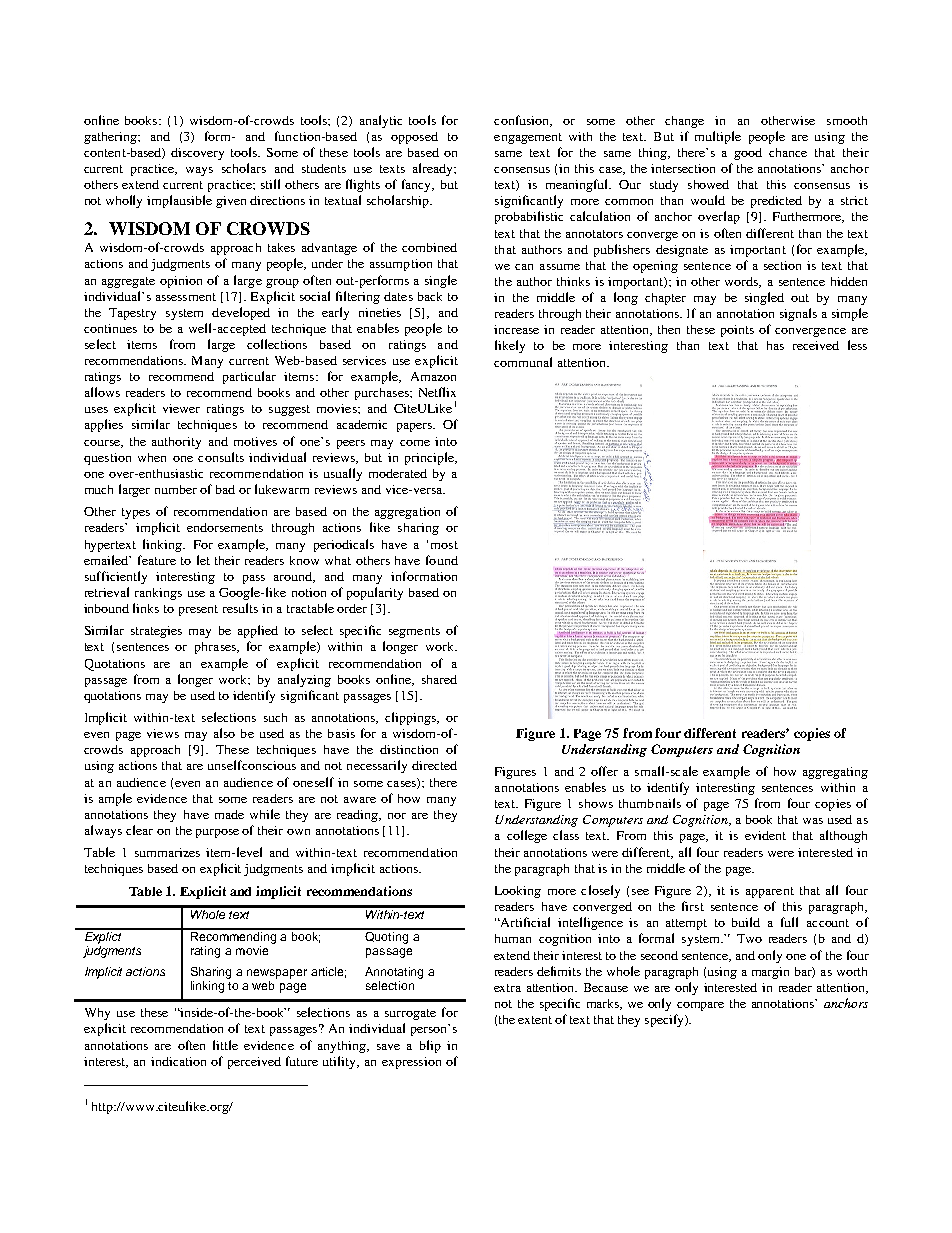 The height and width of the image is (1233, 952). What do you see at coordinates (225, 1045) in the image?
I see `little` at bounding box center [225, 1045].
